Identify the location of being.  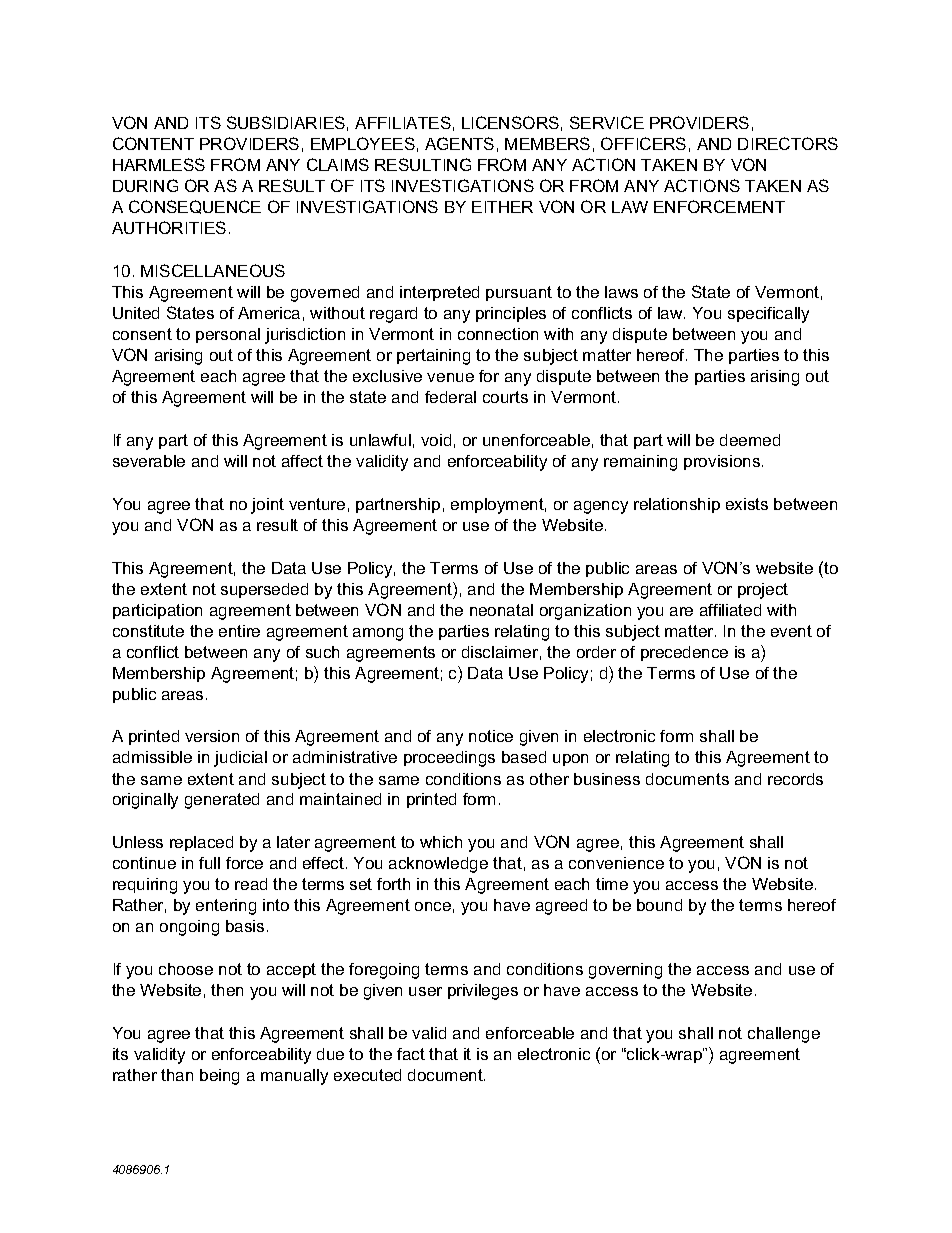
(219, 1077).
